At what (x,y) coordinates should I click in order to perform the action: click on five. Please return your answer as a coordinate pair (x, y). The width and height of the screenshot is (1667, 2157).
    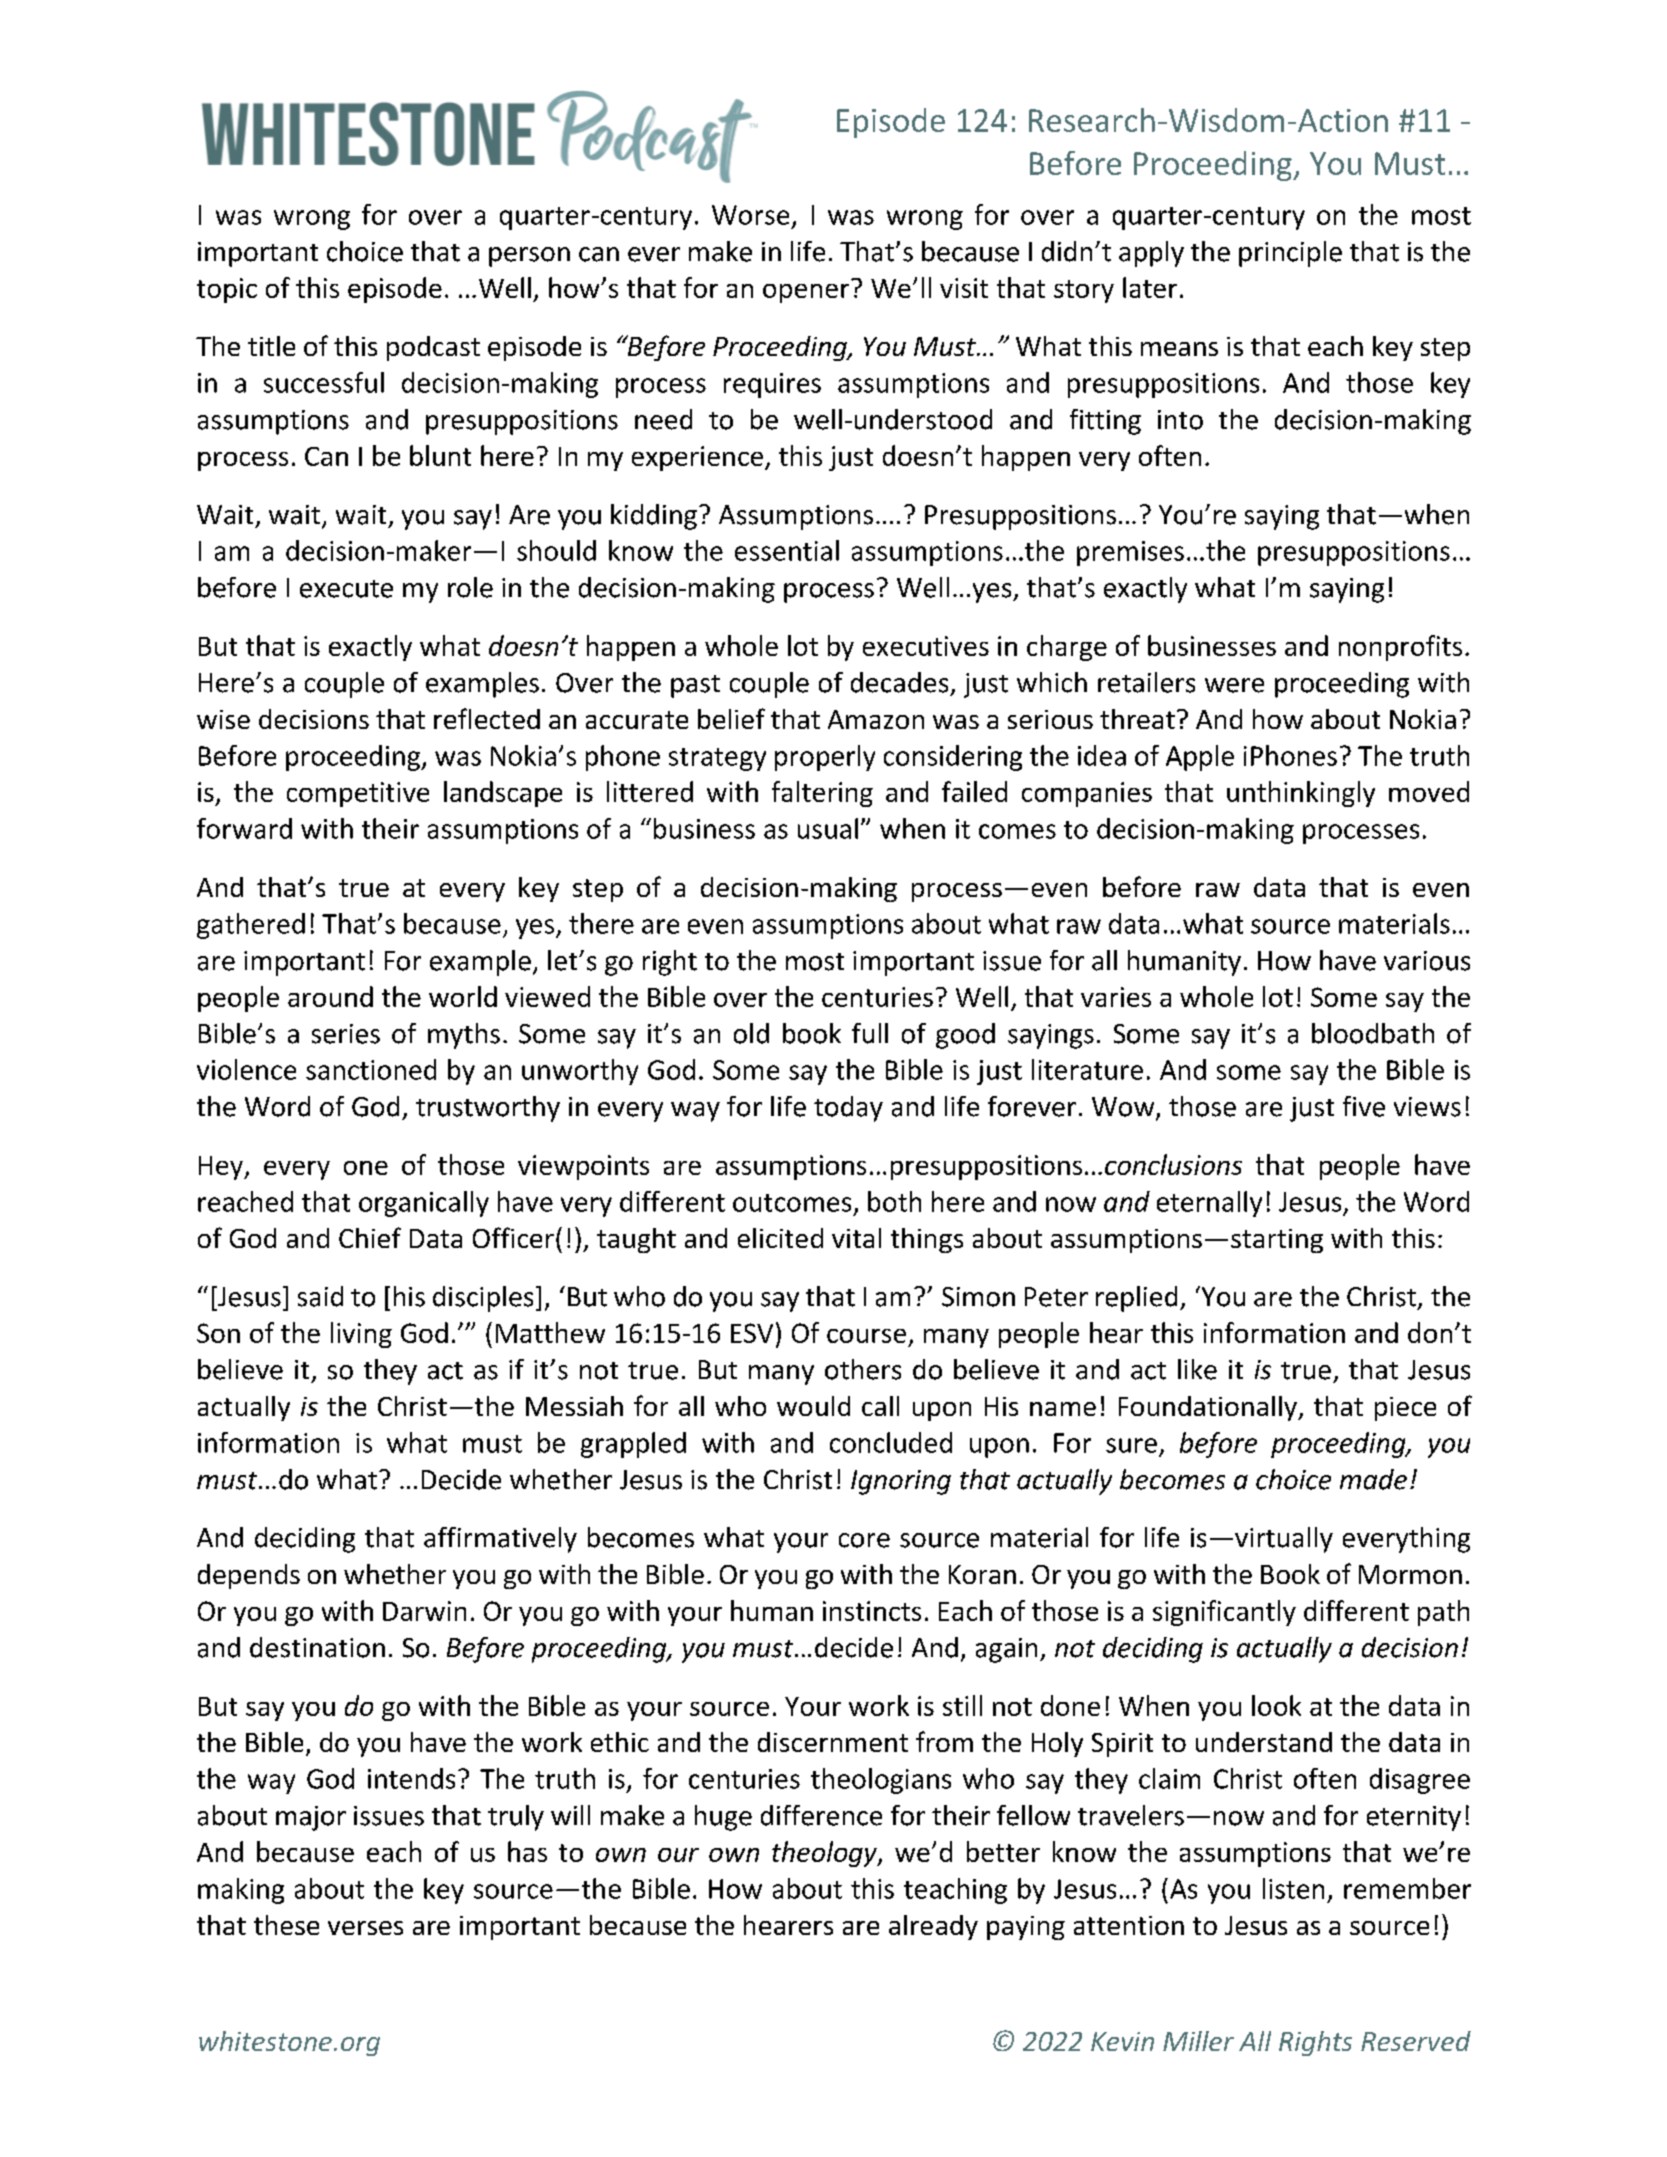
    Looking at the image, I should click on (1364, 1106).
